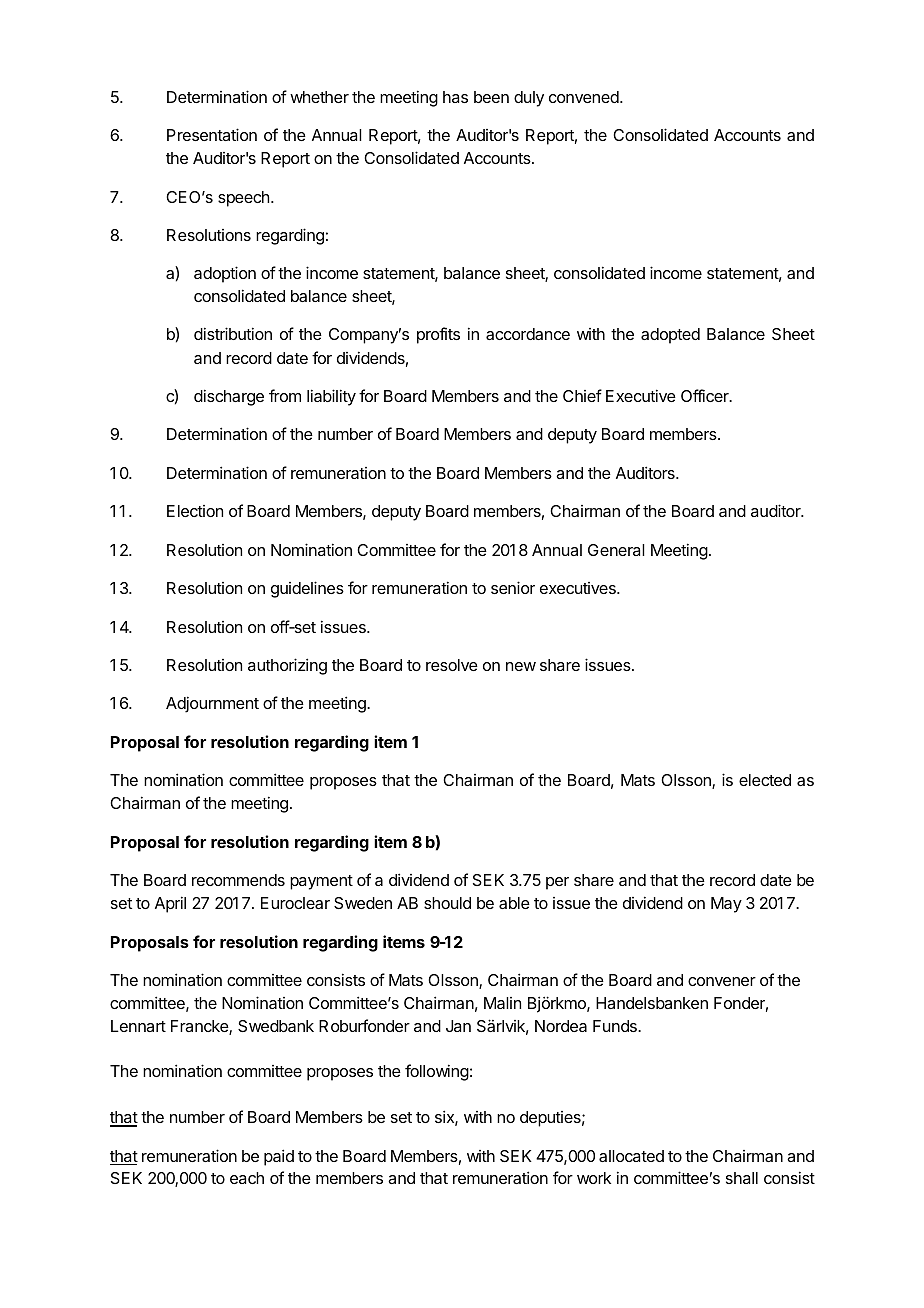  I want to click on recommends, so click(238, 880).
